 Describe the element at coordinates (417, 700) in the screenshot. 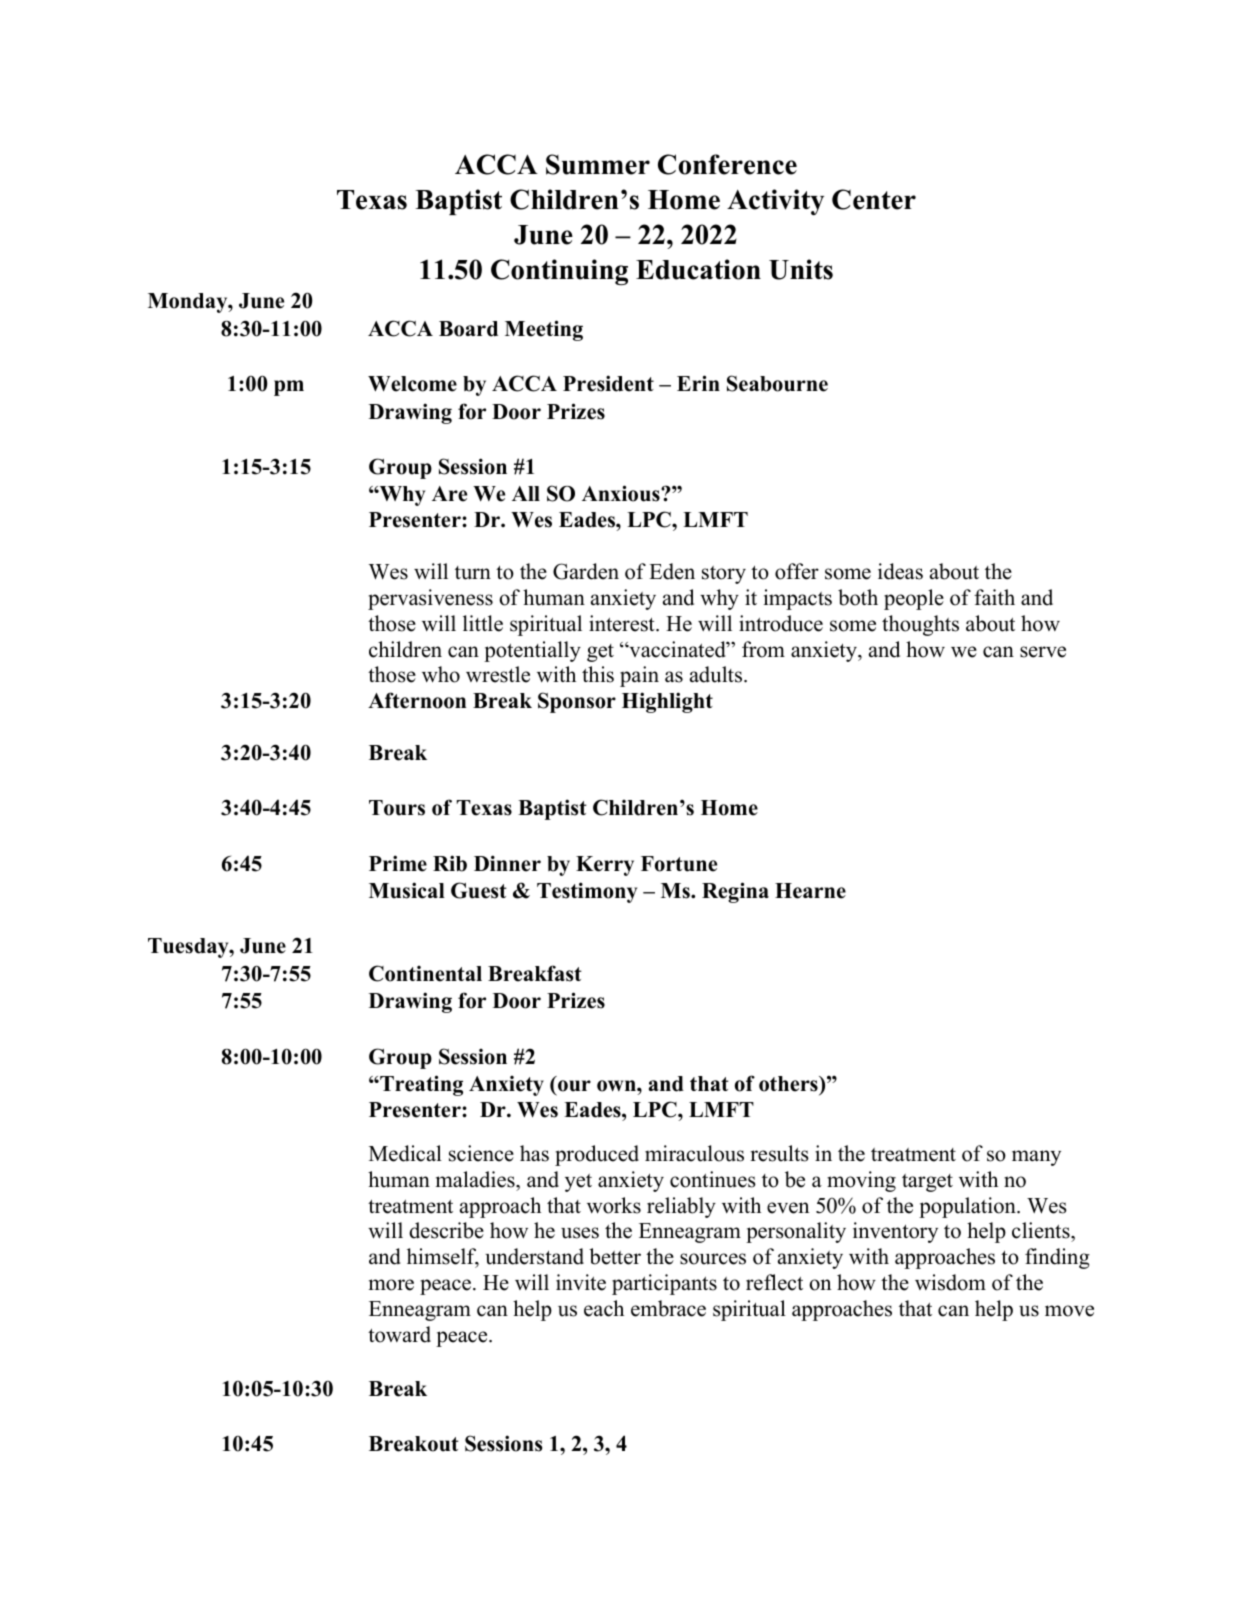

I see `Afternoon` at that location.
